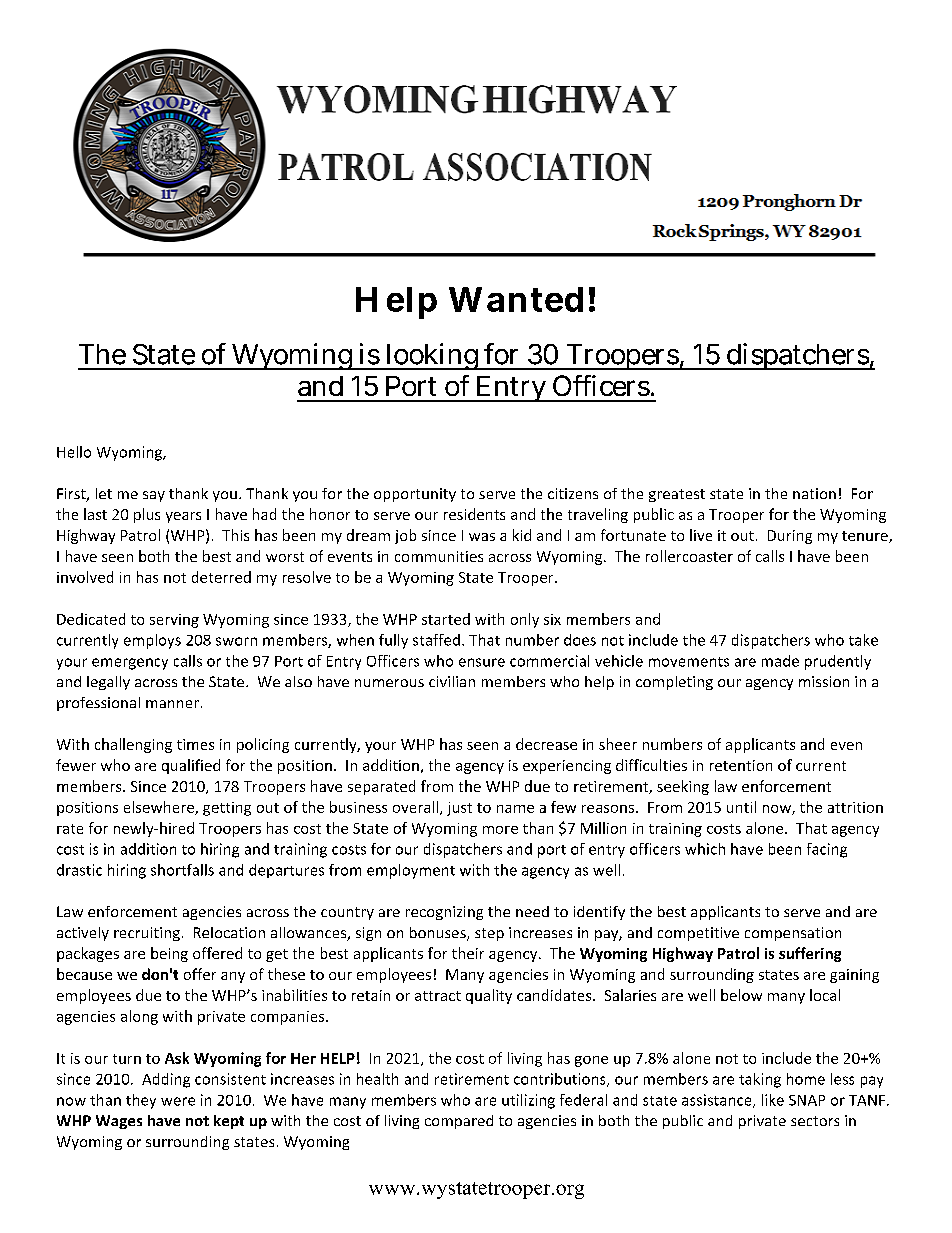 The height and width of the document is (1233, 952). What do you see at coordinates (814, 493) in the document?
I see `nation` at bounding box center [814, 493].
